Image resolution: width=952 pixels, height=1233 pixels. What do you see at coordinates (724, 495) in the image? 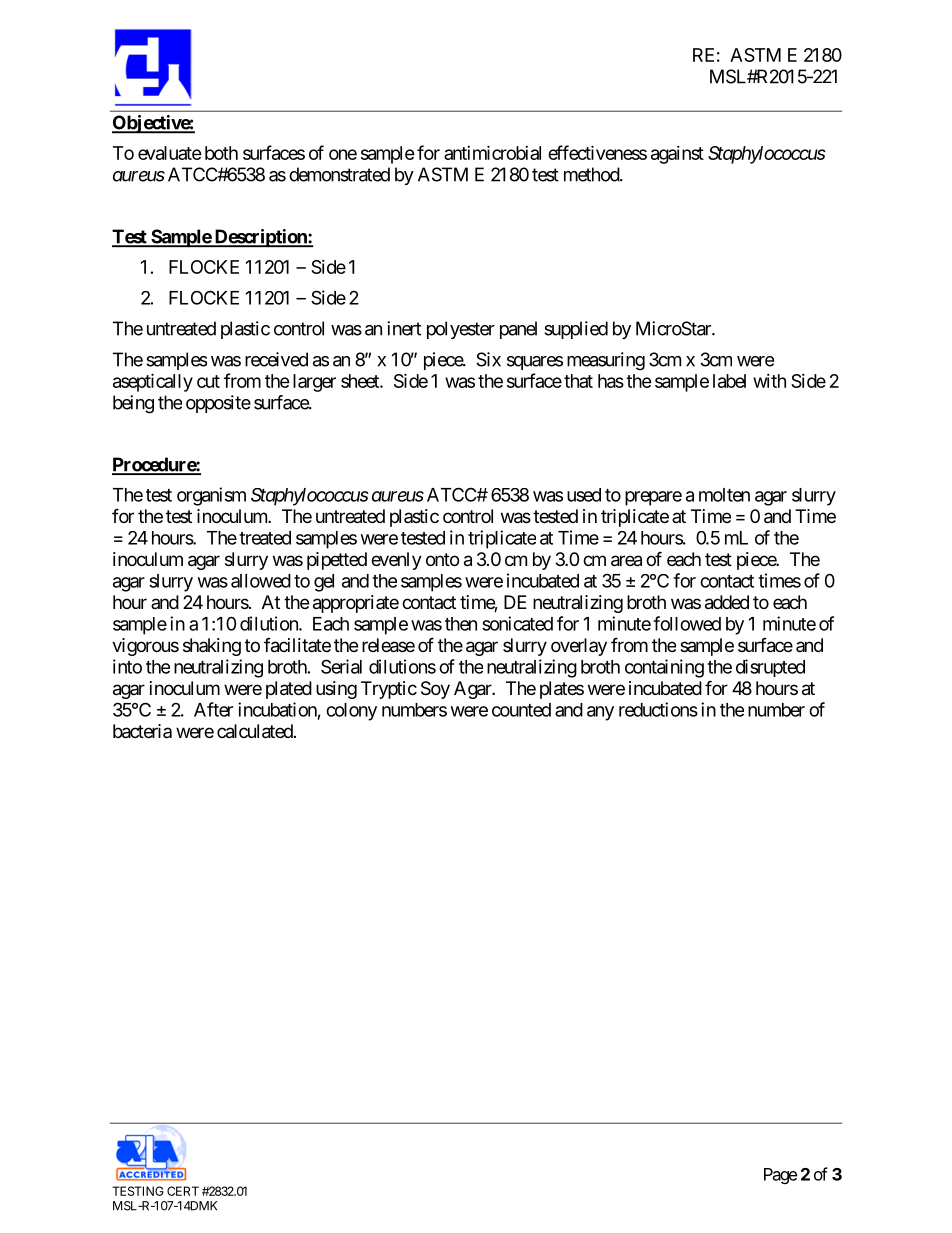
I see `molten` at bounding box center [724, 495].
